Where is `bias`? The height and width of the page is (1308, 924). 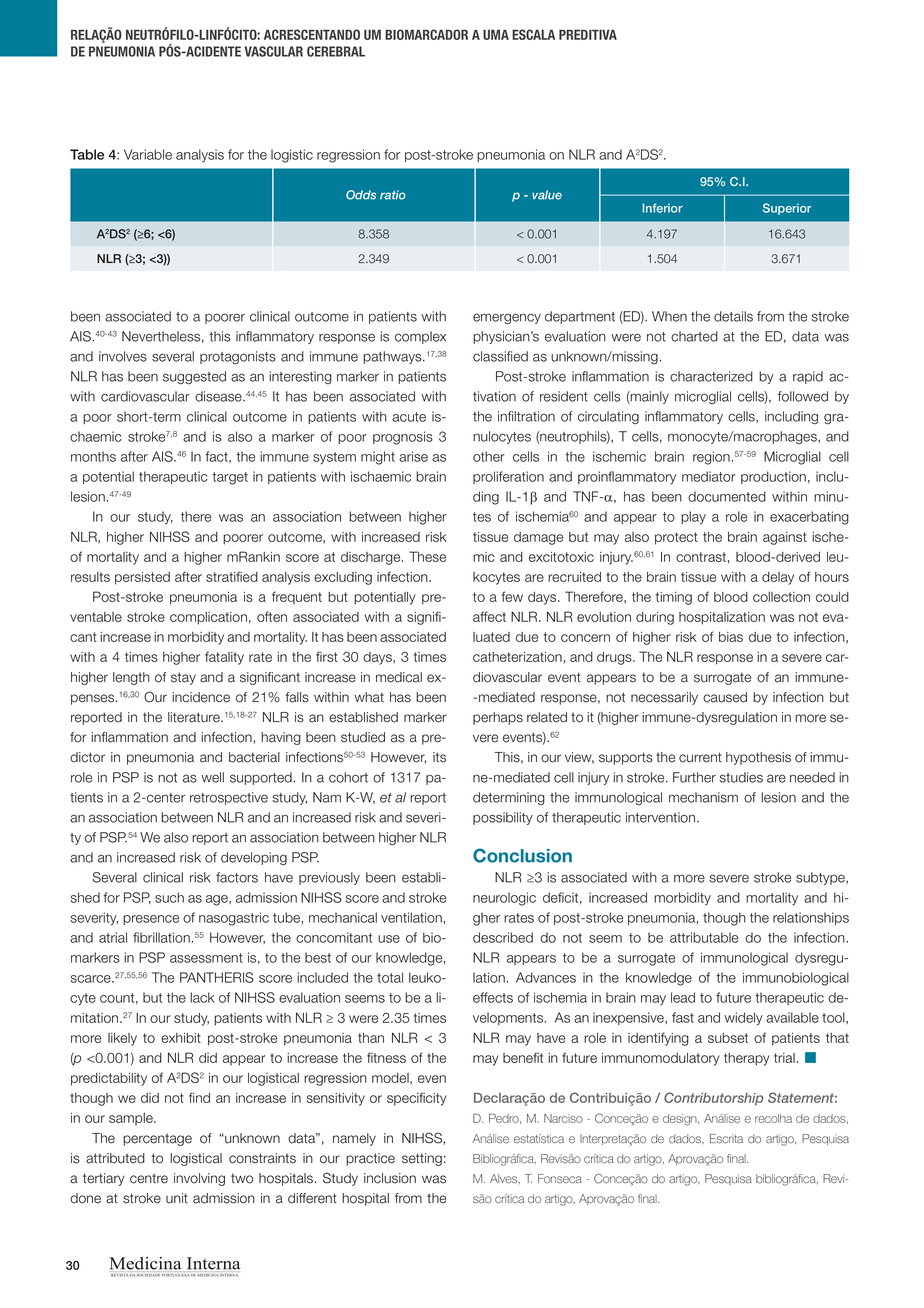 bias is located at coordinates (731, 637).
